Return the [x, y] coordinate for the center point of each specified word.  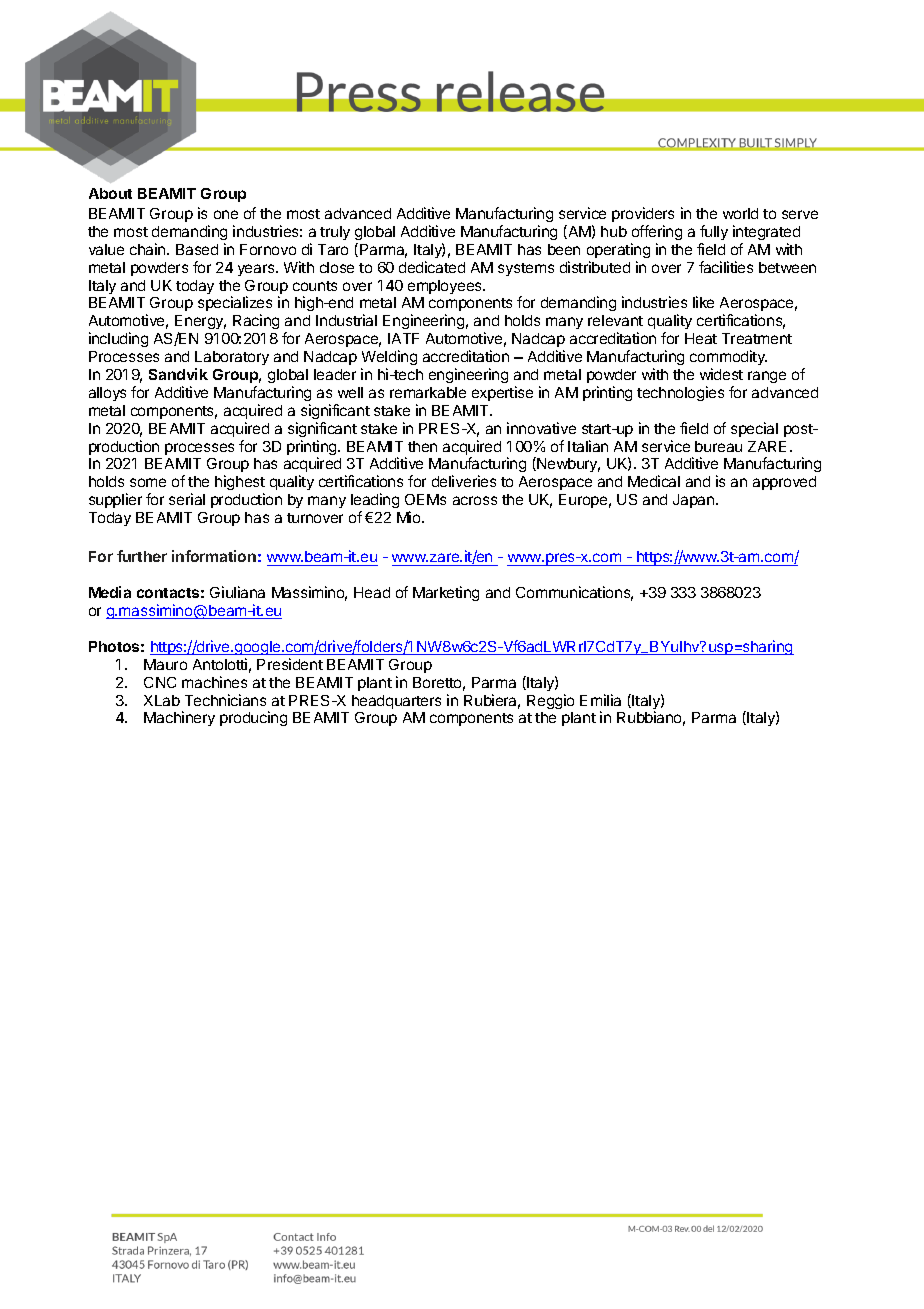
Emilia [600, 700]
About [110, 193]
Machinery [179, 718]
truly [335, 233]
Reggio [550, 701]
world [740, 213]
